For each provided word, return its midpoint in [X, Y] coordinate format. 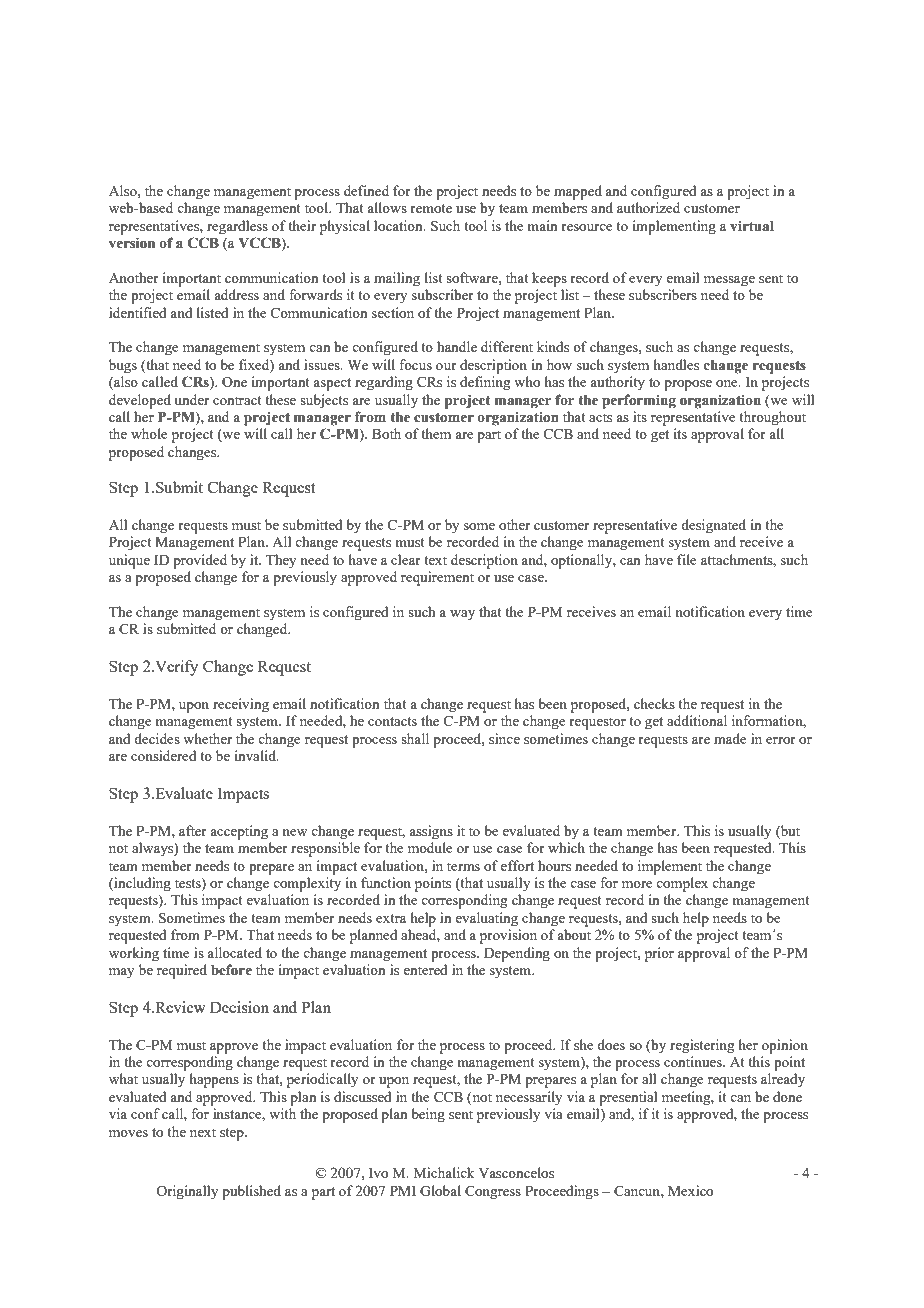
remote [431, 208]
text [435, 560]
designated [713, 526]
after [193, 830]
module [430, 847]
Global [440, 1190]
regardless [237, 227]
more [637, 884]
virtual [752, 226]
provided [200, 561]
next [203, 1132]
